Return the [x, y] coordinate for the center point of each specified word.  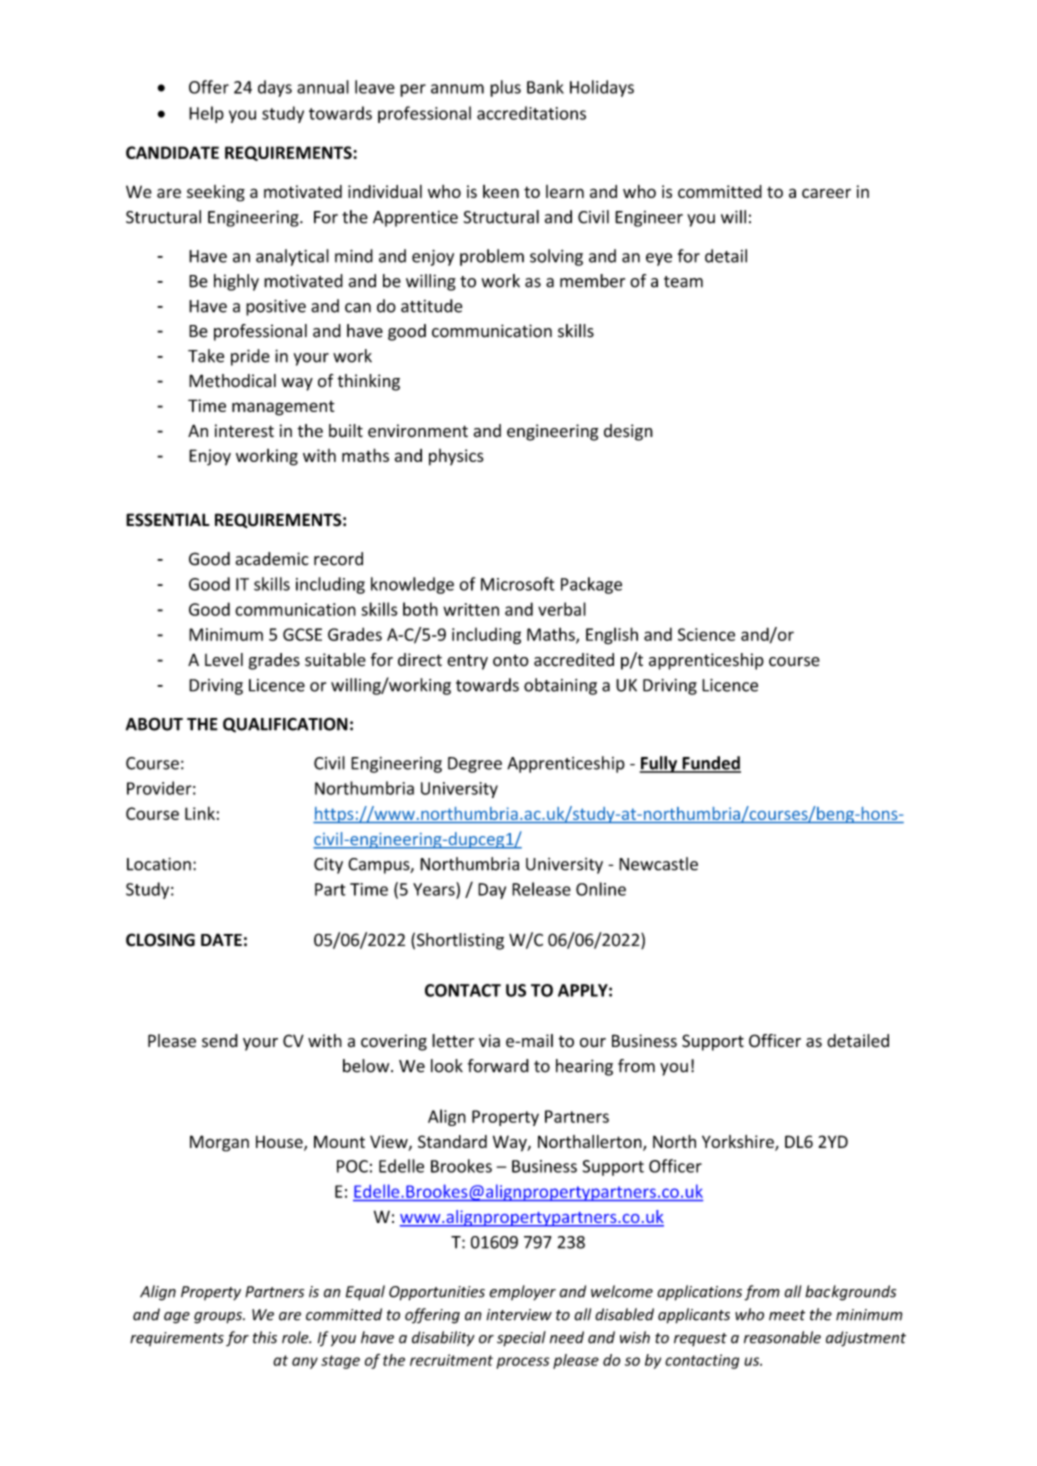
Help [206, 114]
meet [787, 1315]
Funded [710, 764]
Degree [475, 765]
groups [219, 1318]
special [521, 1339]
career [826, 193]
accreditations [531, 113]
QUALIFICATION [285, 725]
